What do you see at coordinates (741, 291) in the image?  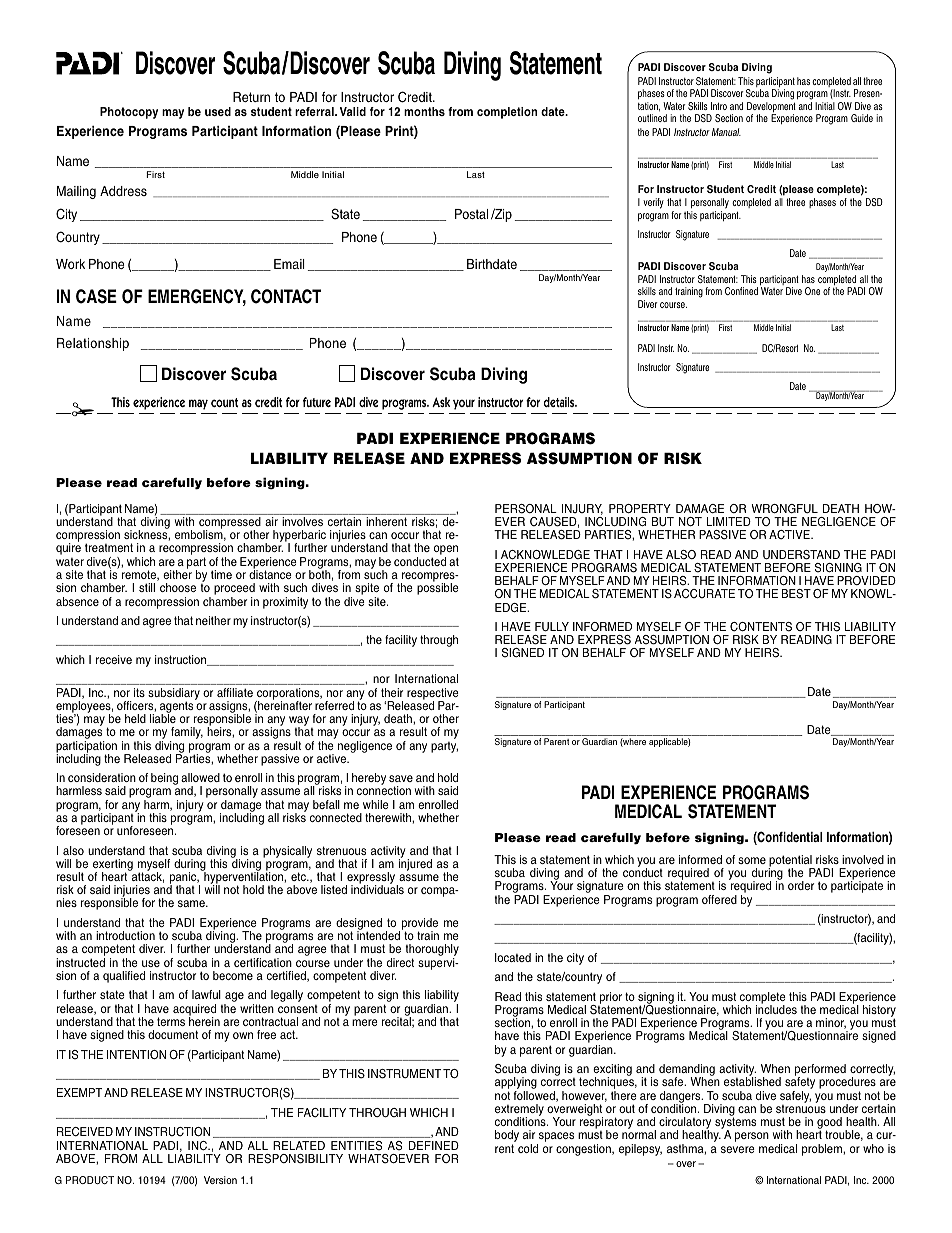 I see `Confined` at bounding box center [741, 291].
